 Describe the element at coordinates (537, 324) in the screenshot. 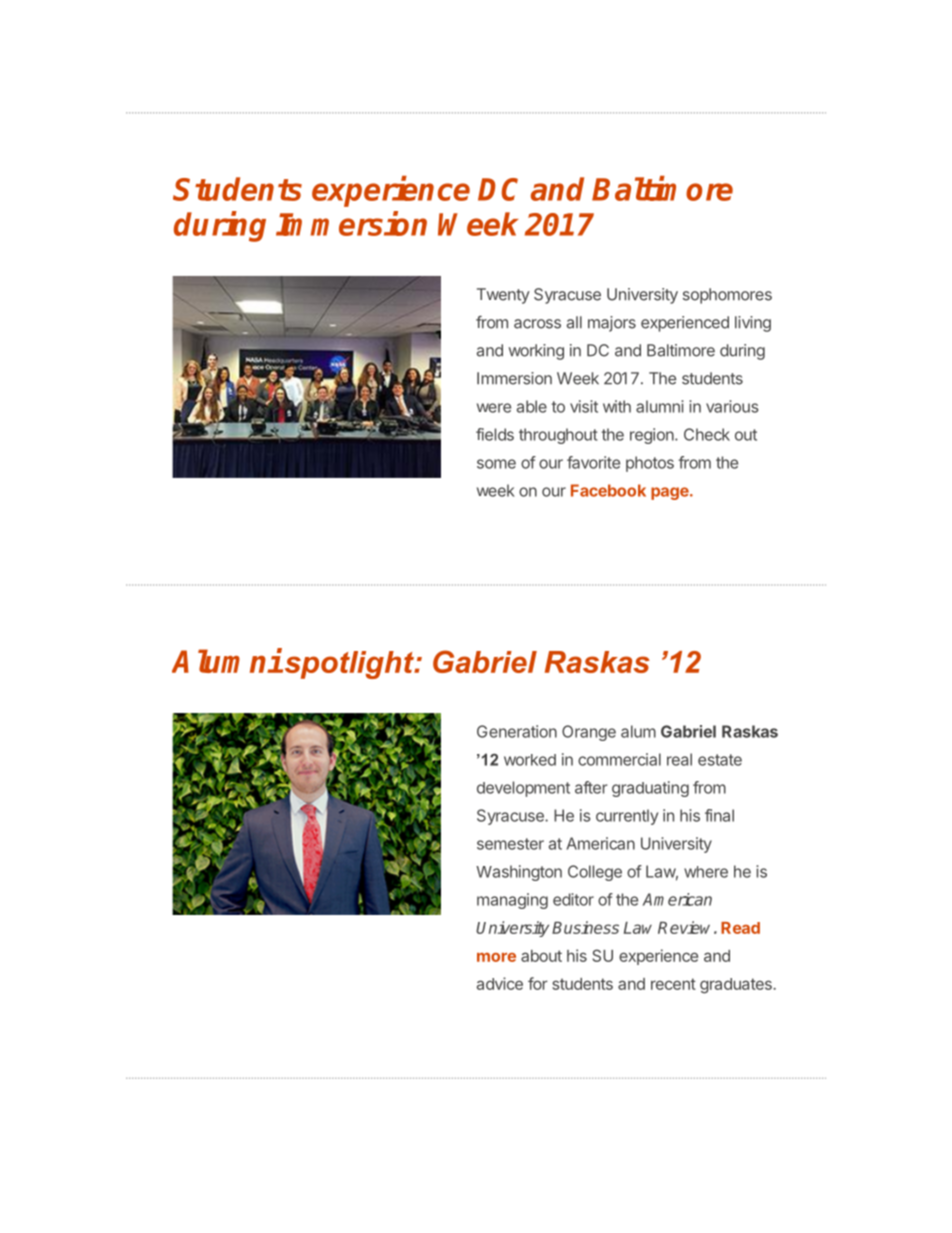

I see `across` at that location.
